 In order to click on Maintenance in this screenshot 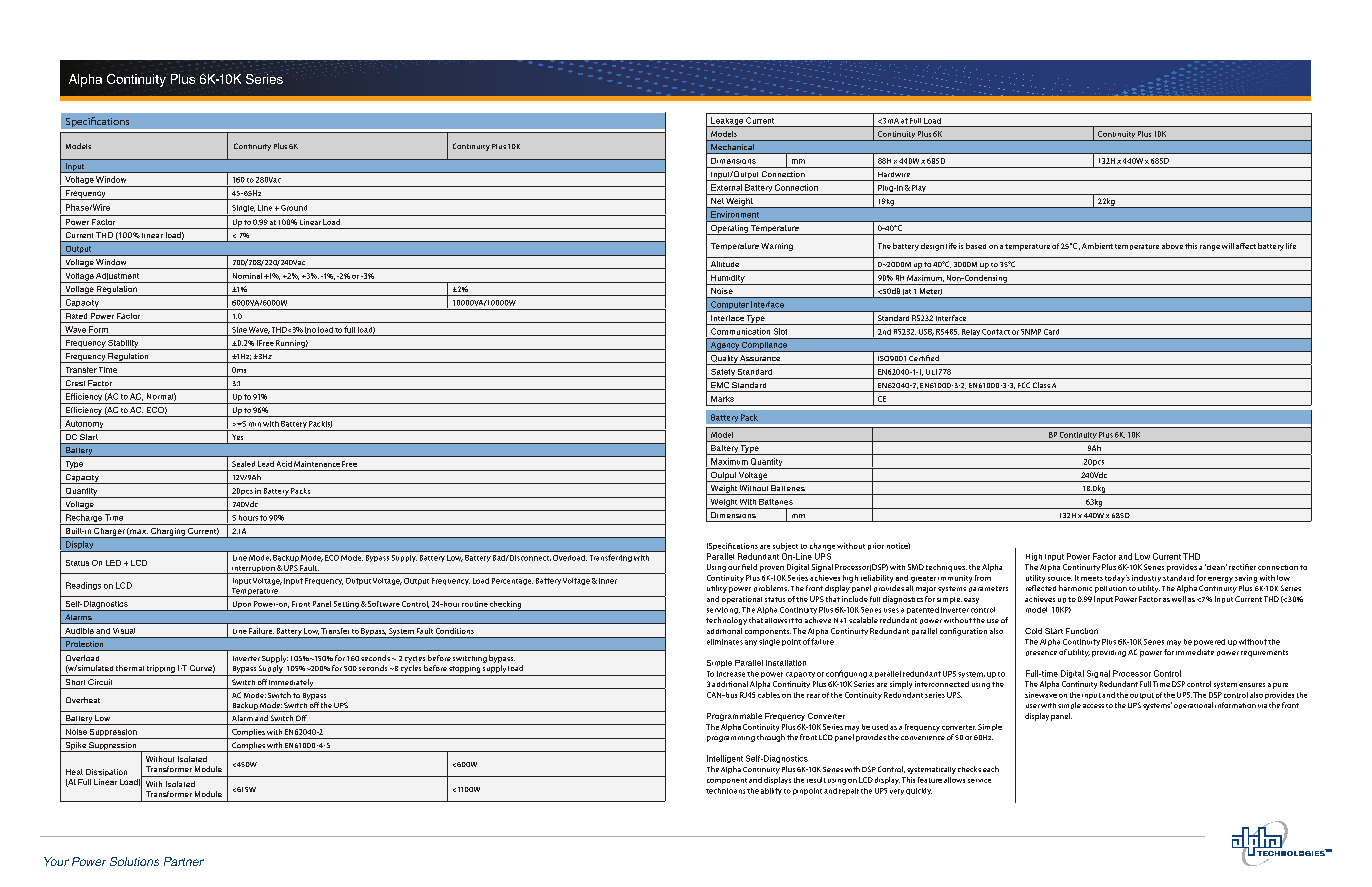, I will do `click(317, 464)`.
